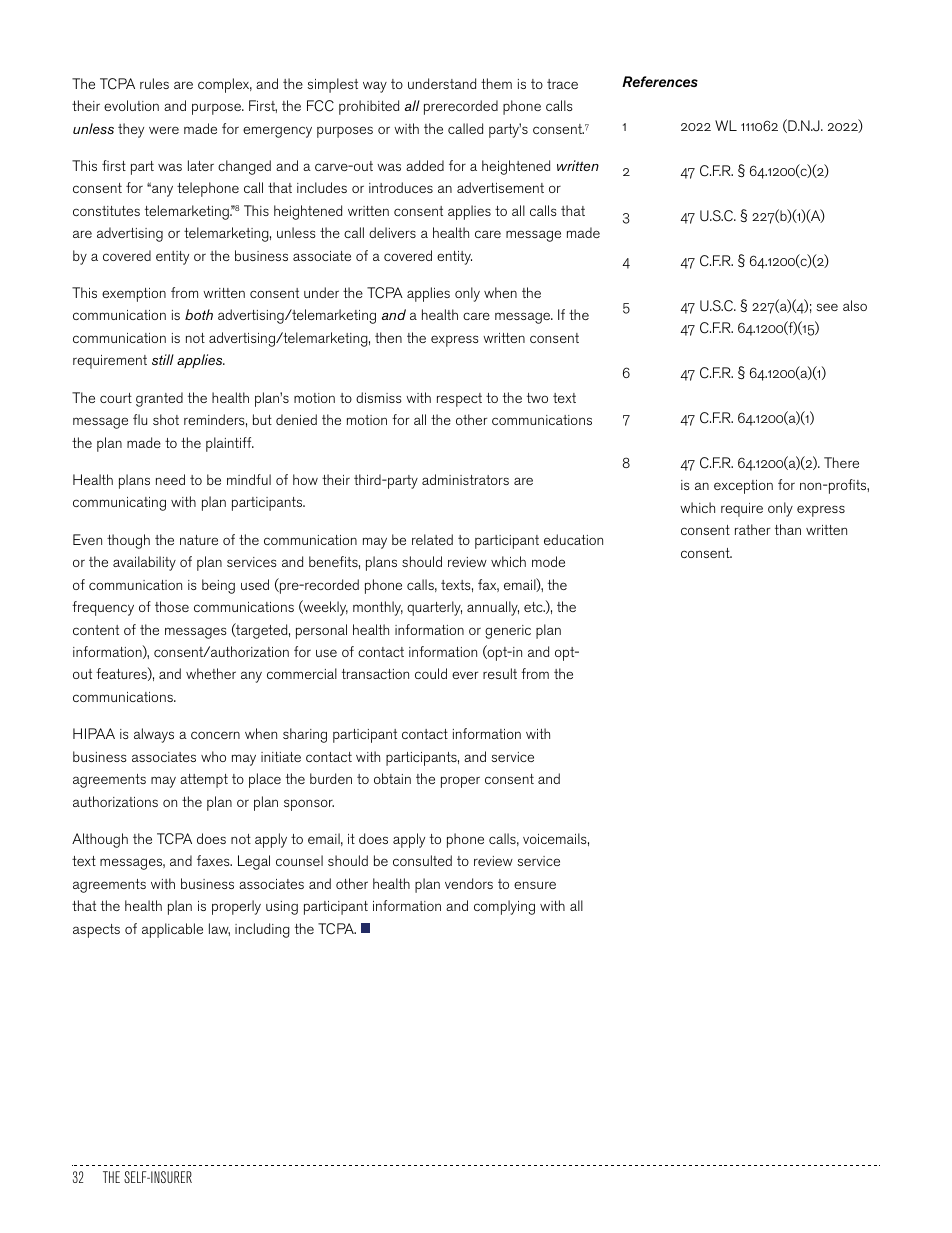  Describe the element at coordinates (660, 81) in the image. I see `References` at that location.
